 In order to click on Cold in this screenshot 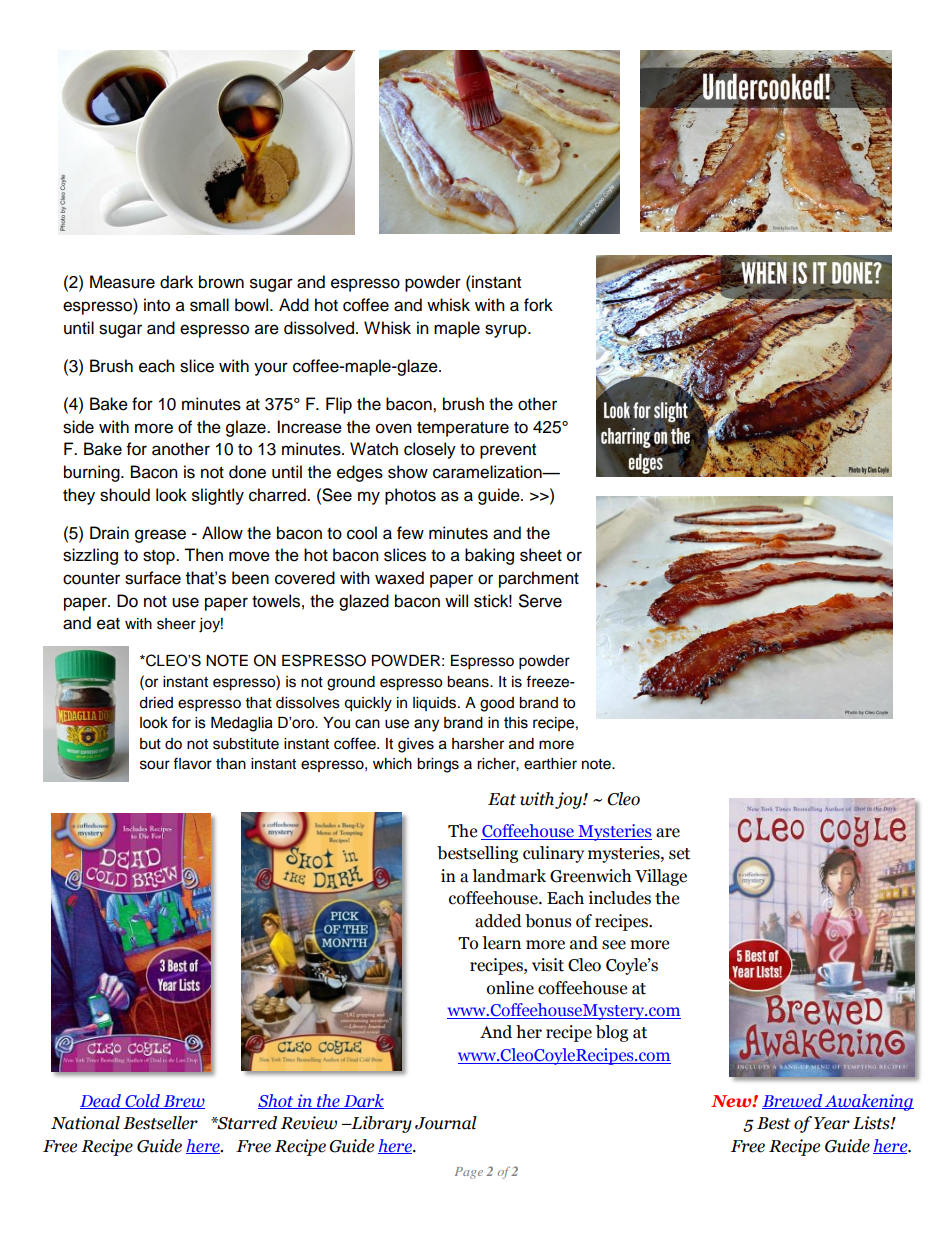, I will do `click(142, 1101)`.
